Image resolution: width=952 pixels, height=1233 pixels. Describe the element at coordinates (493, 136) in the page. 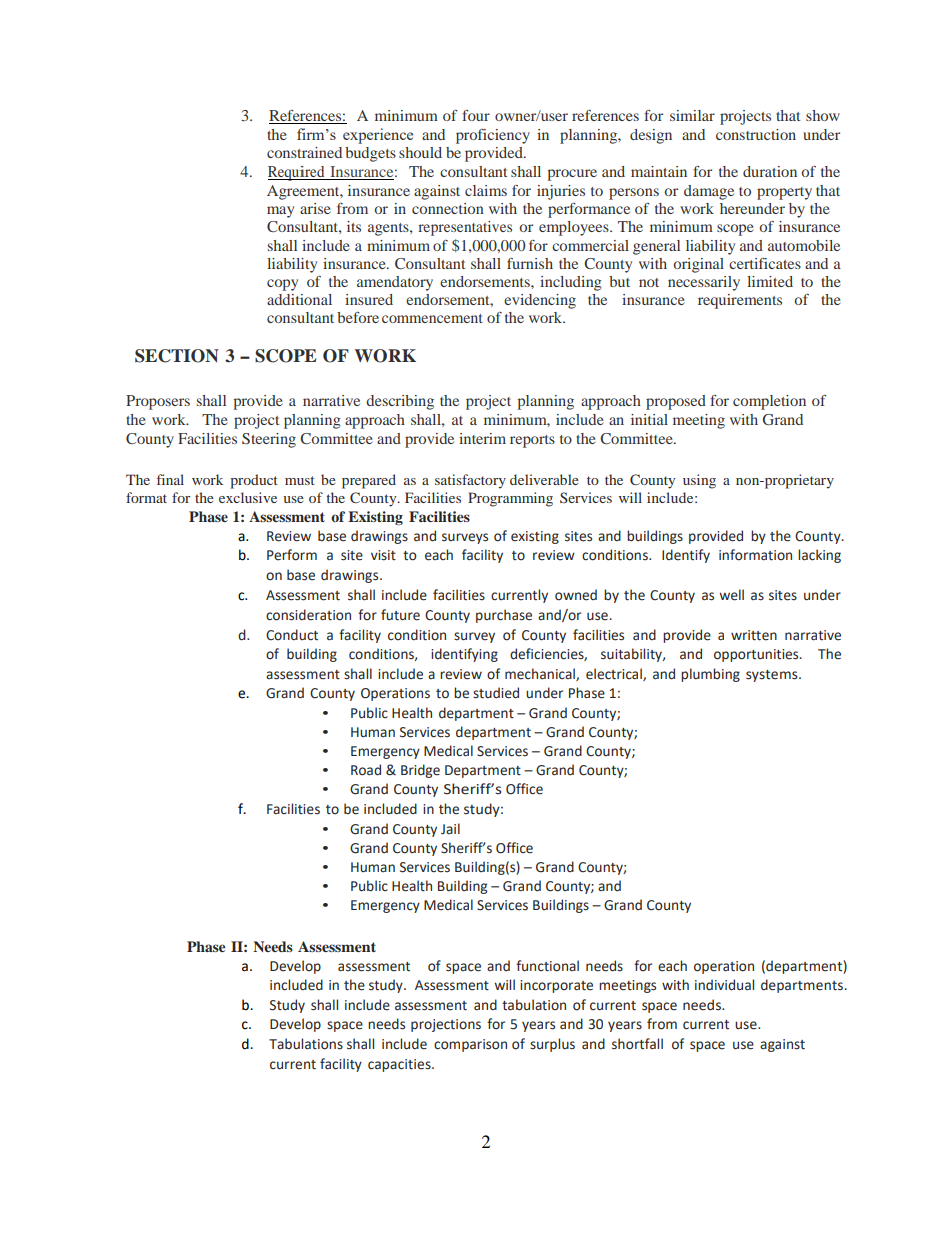

I see `proficiency` at that location.
